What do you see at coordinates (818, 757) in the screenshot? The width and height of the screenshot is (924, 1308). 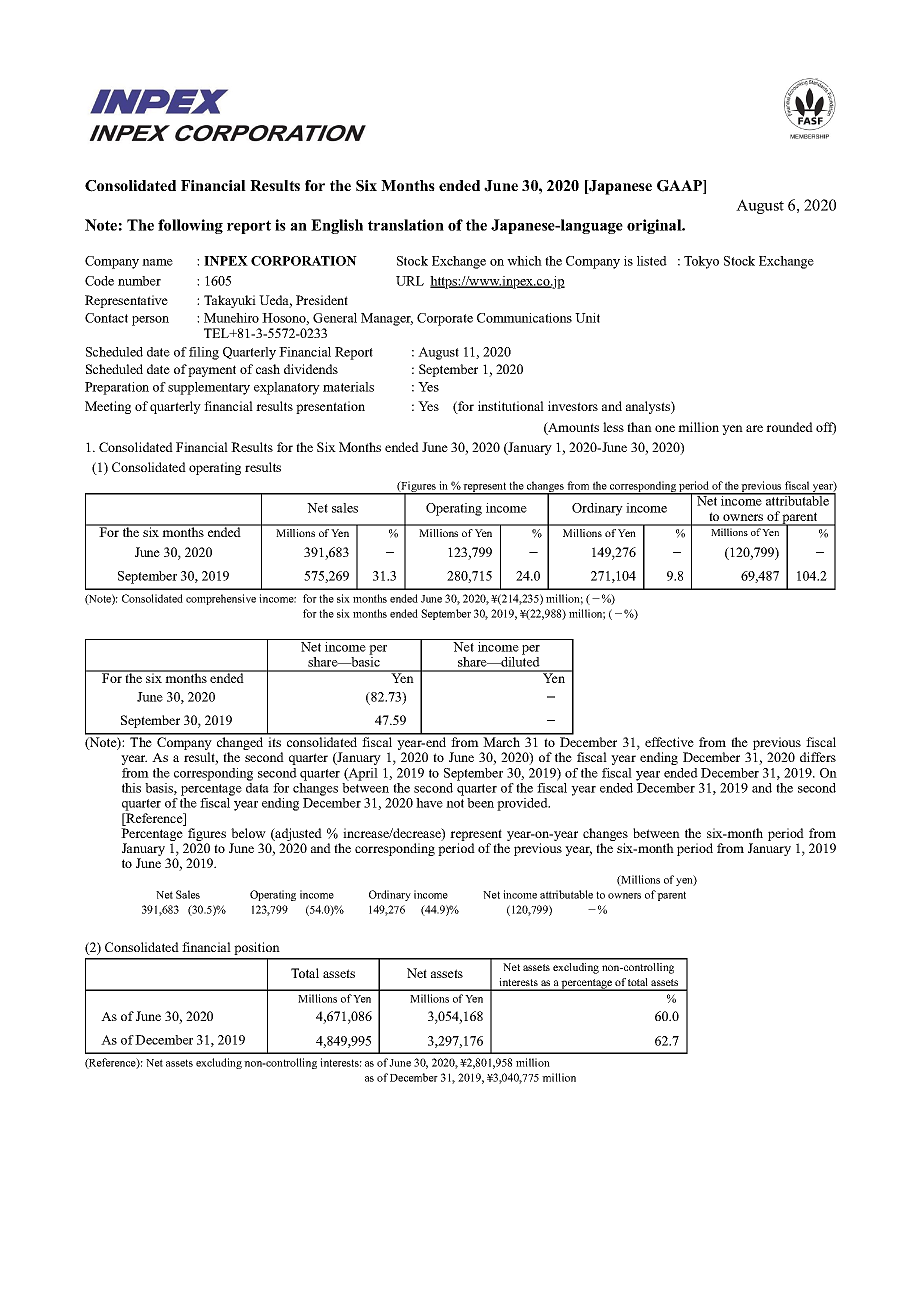 I see `differs` at bounding box center [818, 757].
